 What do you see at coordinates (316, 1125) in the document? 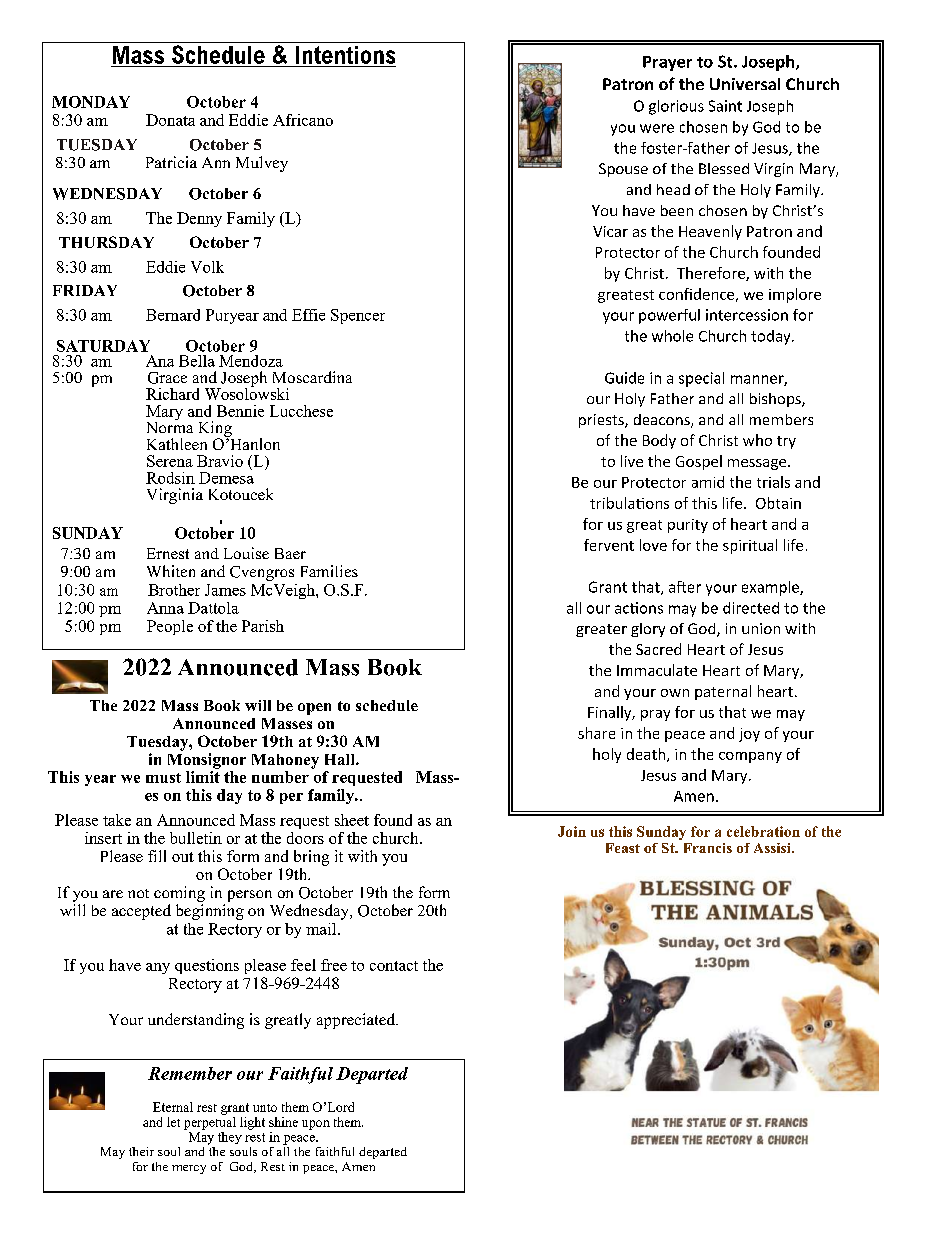
I see `upon` at bounding box center [316, 1125].
